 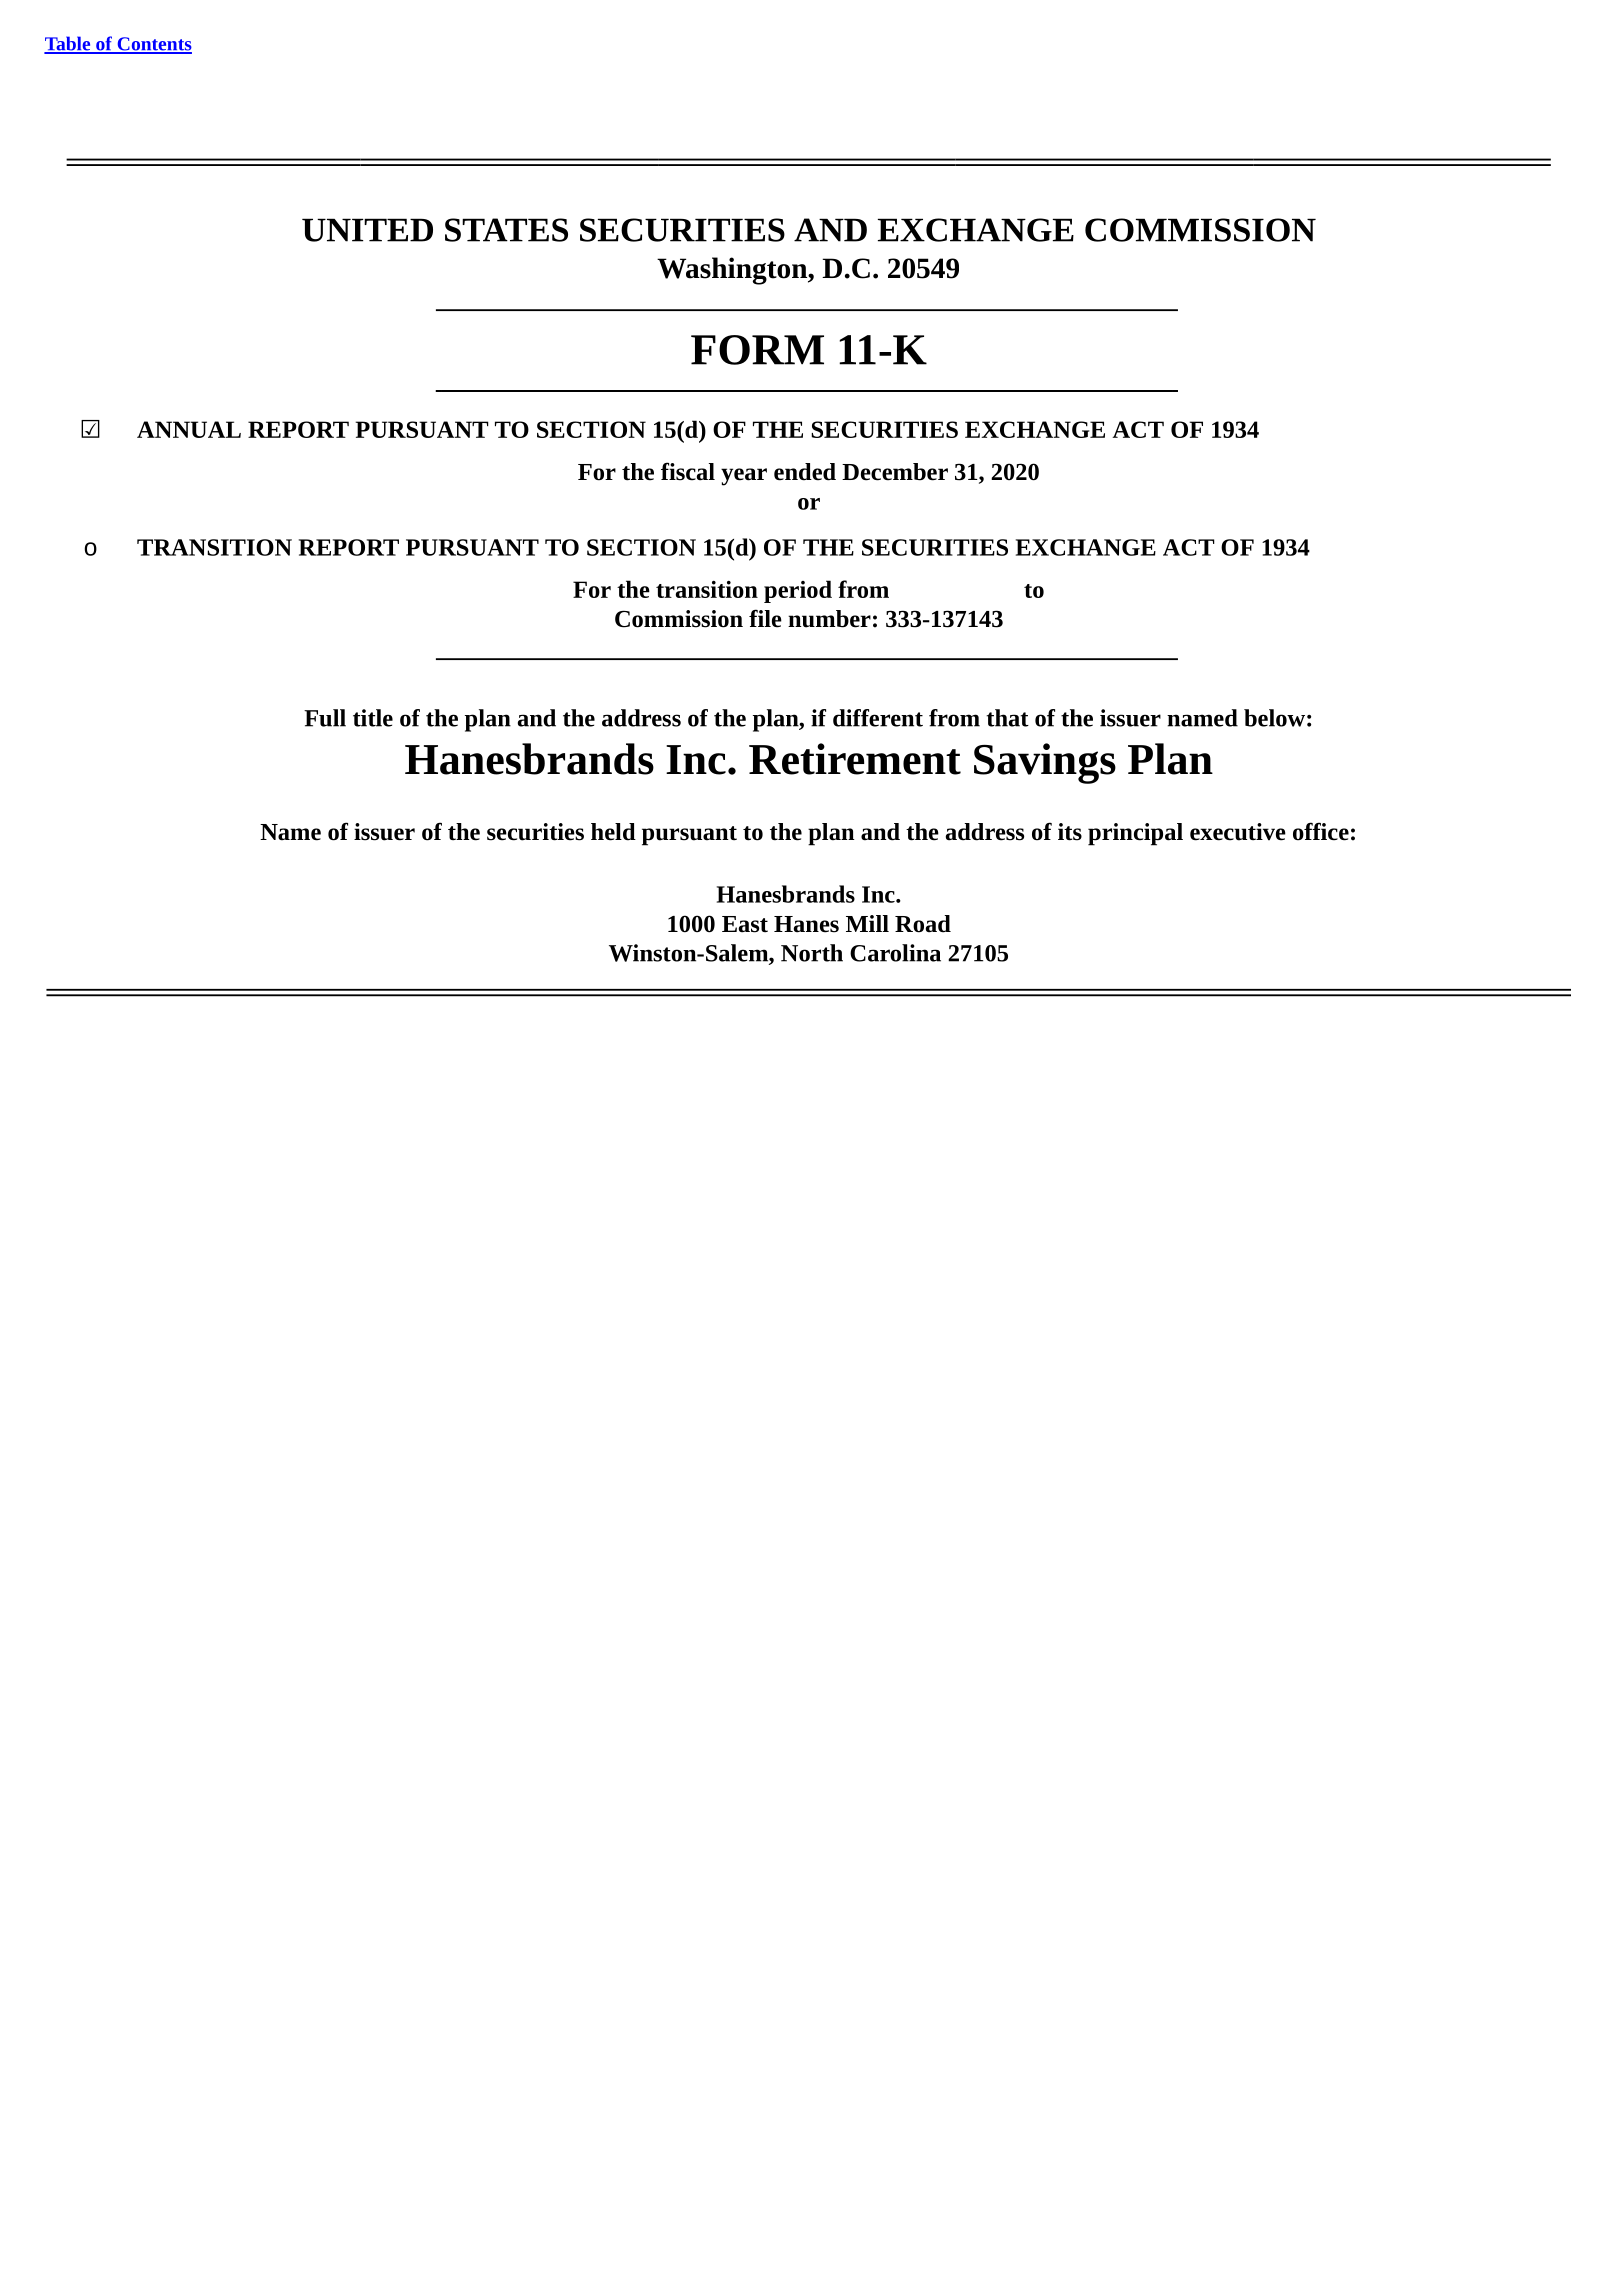 I want to click on FORM, so click(x=757, y=350).
